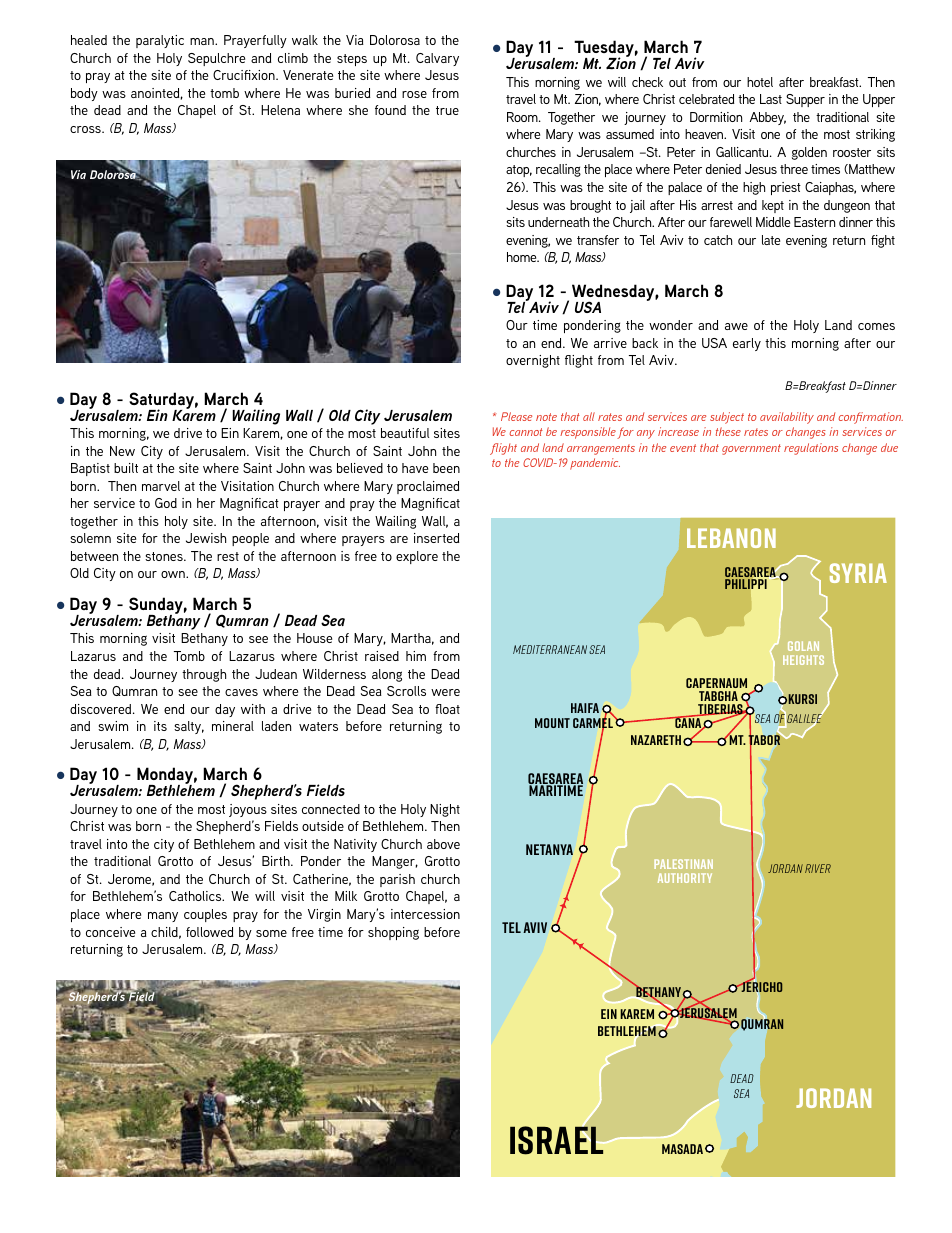  Describe the element at coordinates (443, 844) in the image. I see `above` at that location.
